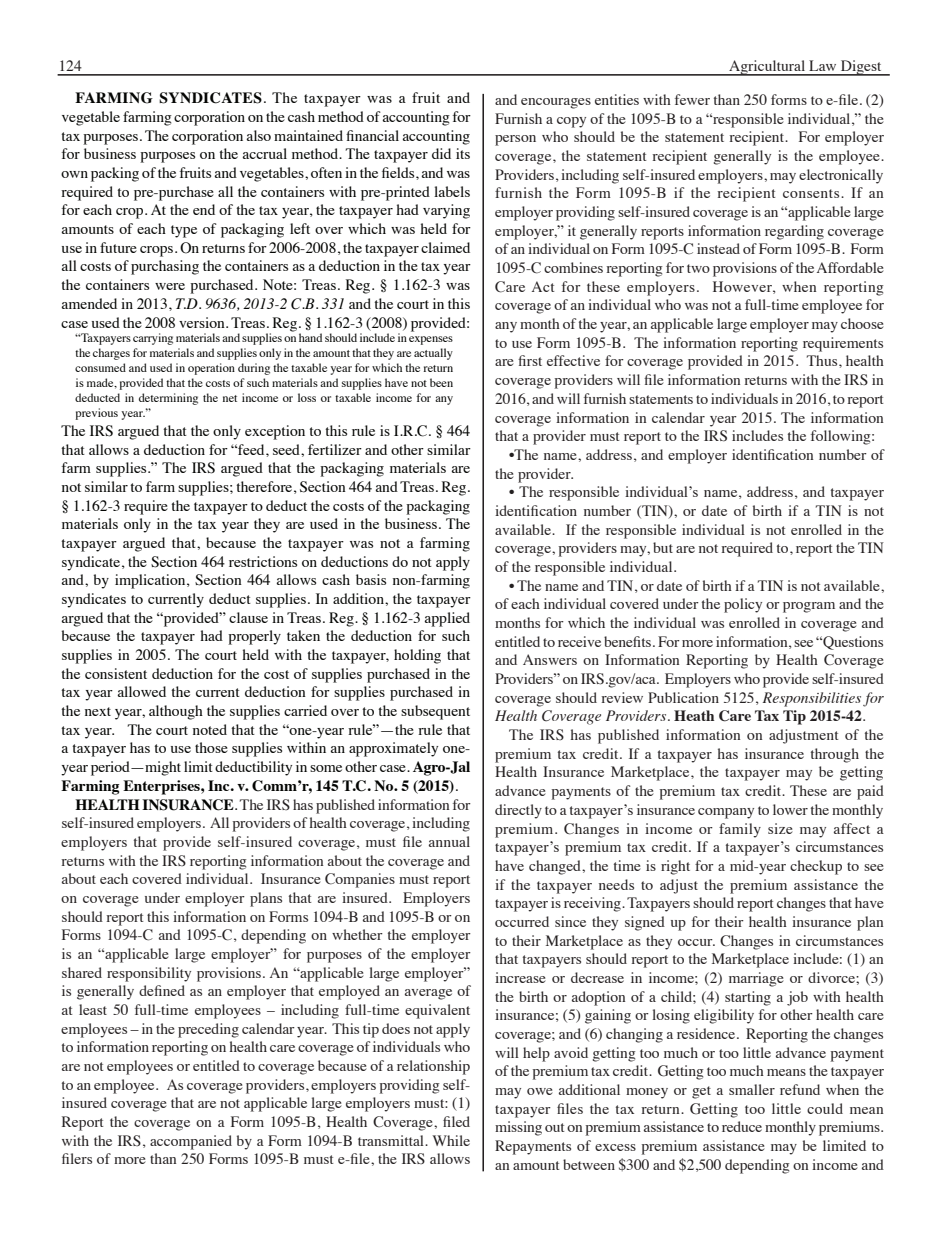  Describe the element at coordinates (153, 339) in the document. I see `carrying` at that location.
